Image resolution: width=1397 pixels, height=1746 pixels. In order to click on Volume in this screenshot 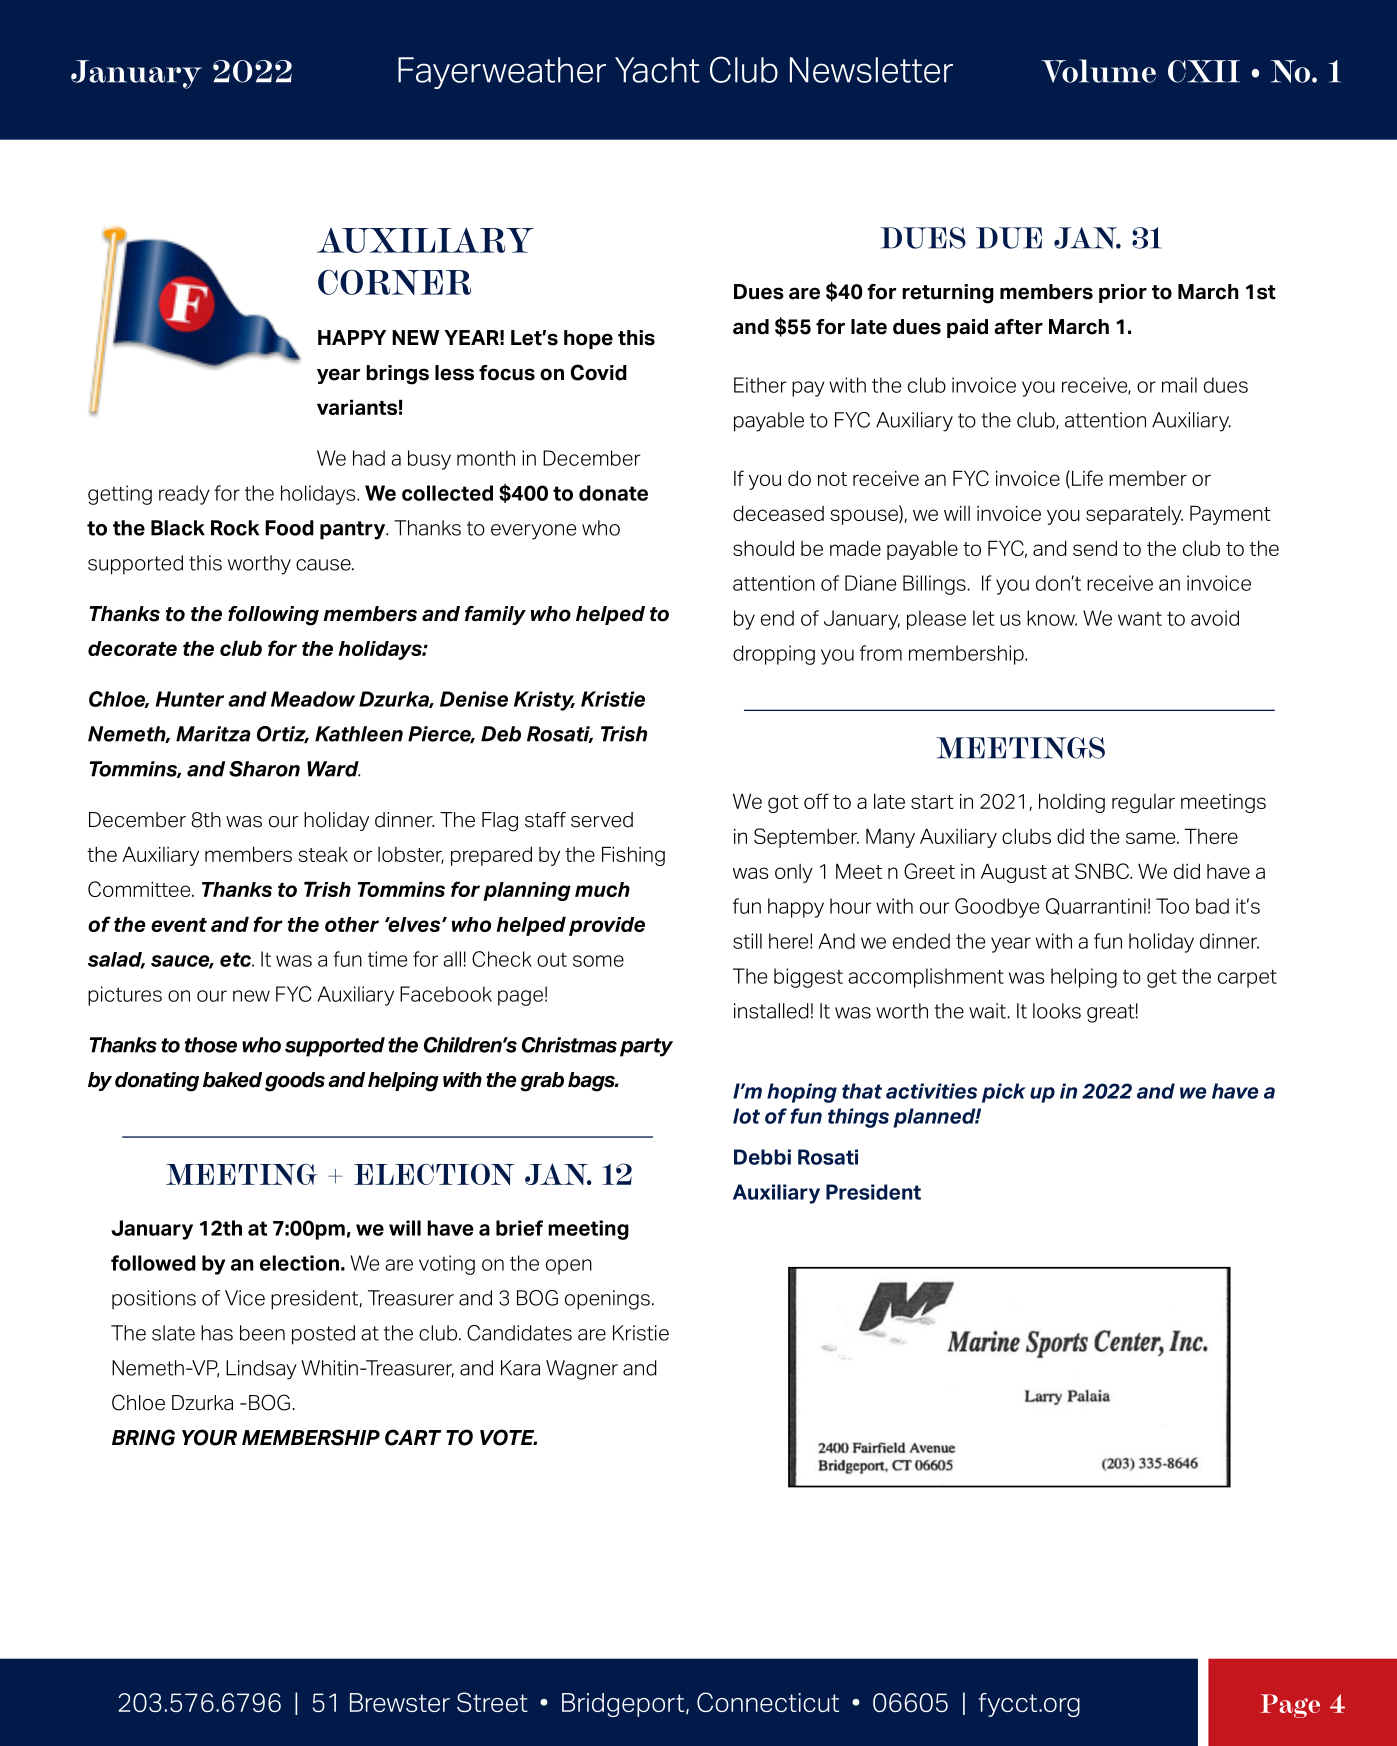, I will do `click(1098, 71)`.
